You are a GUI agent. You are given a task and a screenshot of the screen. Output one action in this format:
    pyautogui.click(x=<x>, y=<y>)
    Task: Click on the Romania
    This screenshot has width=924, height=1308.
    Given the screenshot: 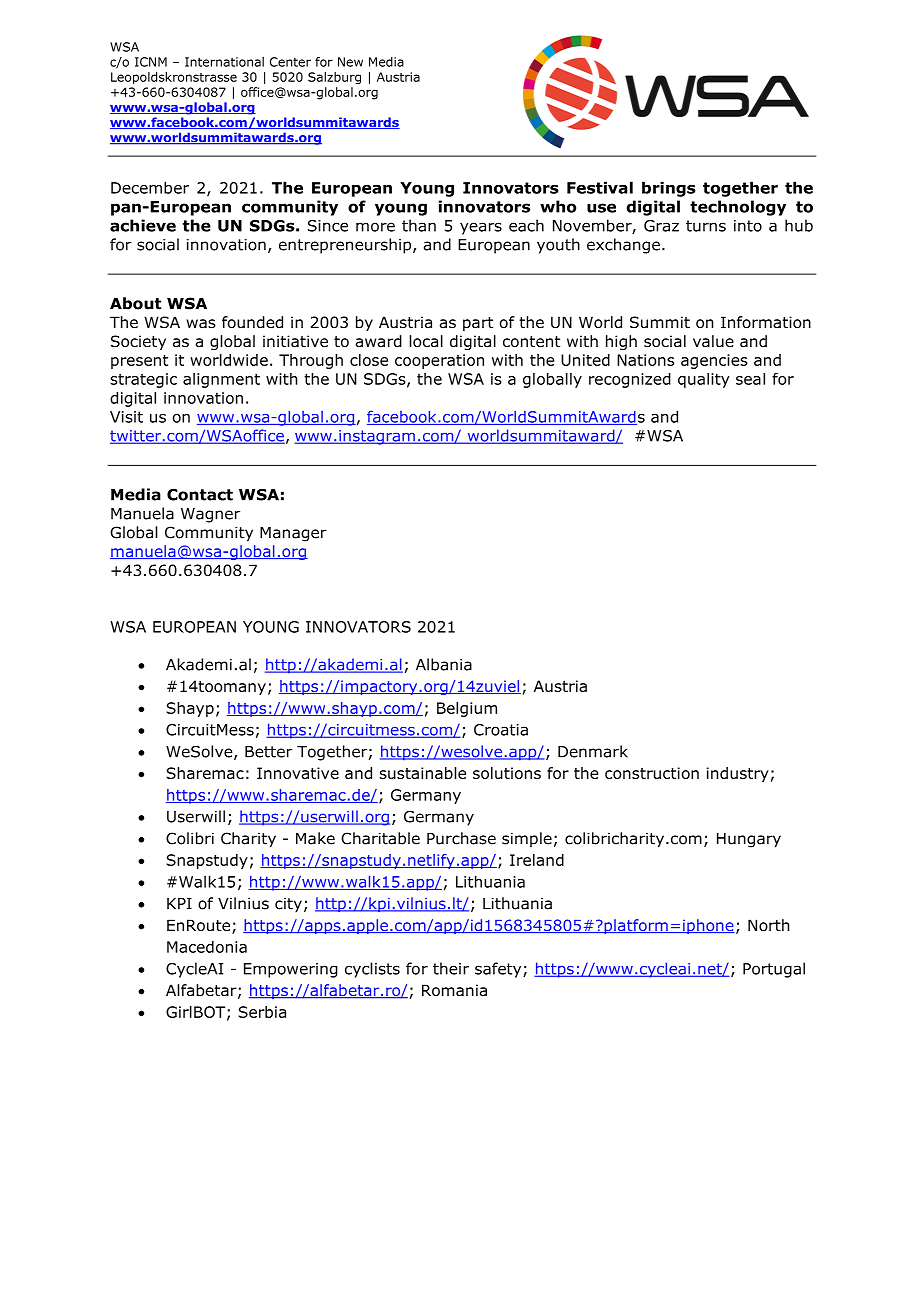 What is the action you would take?
    pyautogui.click(x=454, y=990)
